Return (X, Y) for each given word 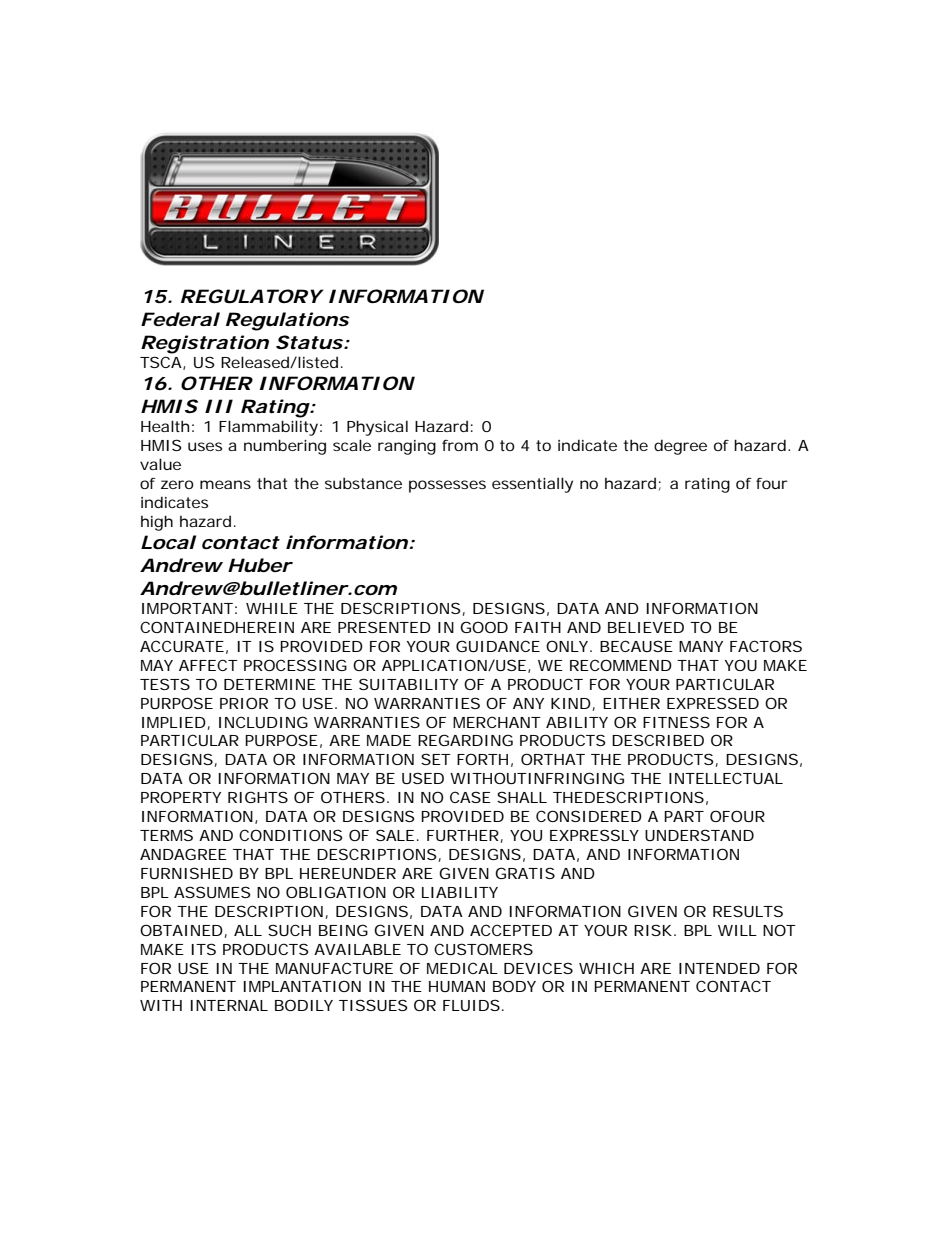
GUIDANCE (498, 646)
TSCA (161, 362)
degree (680, 447)
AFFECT (208, 665)
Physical (377, 428)
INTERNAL (229, 1005)
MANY (701, 646)
